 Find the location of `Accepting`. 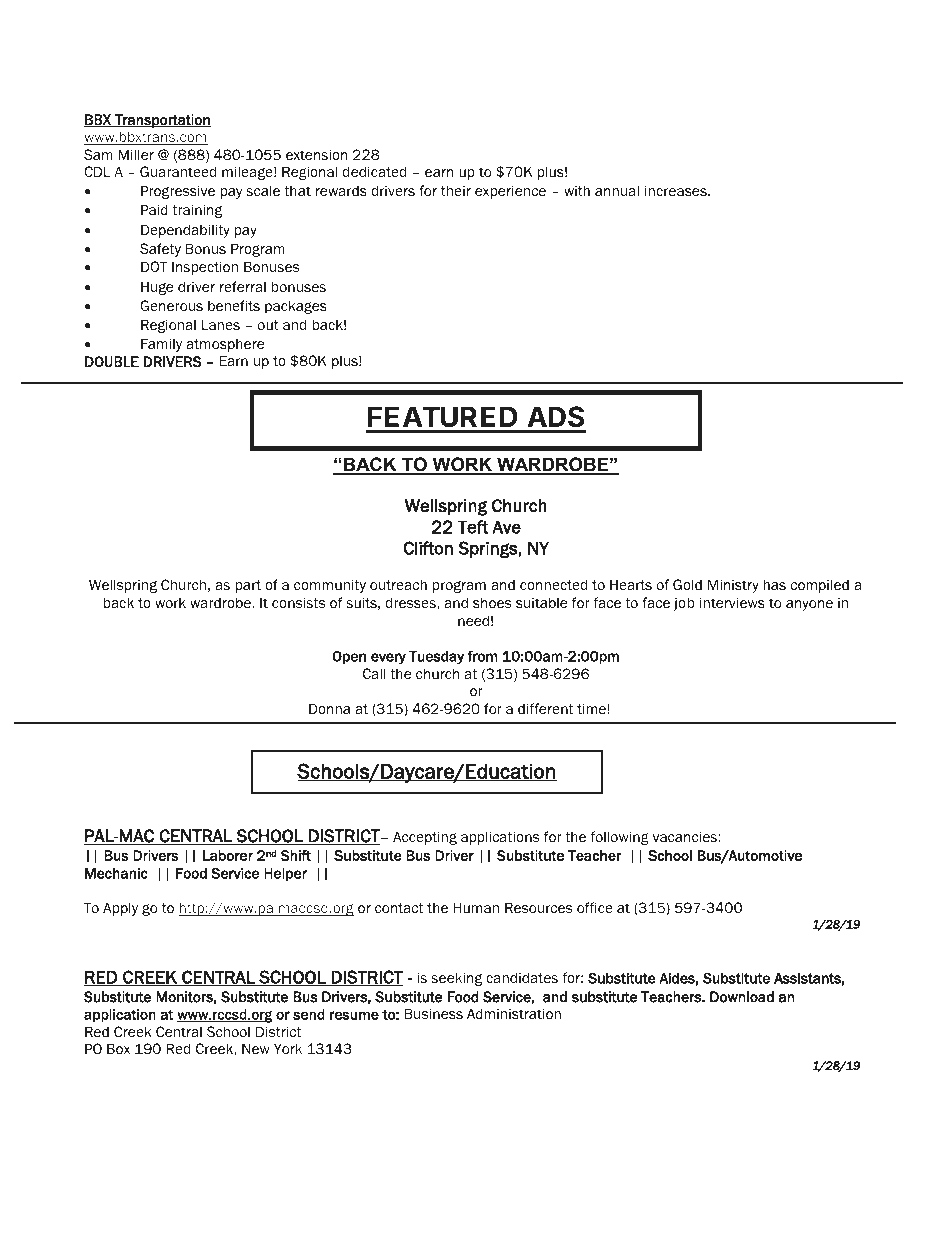

Accepting is located at coordinates (425, 838).
